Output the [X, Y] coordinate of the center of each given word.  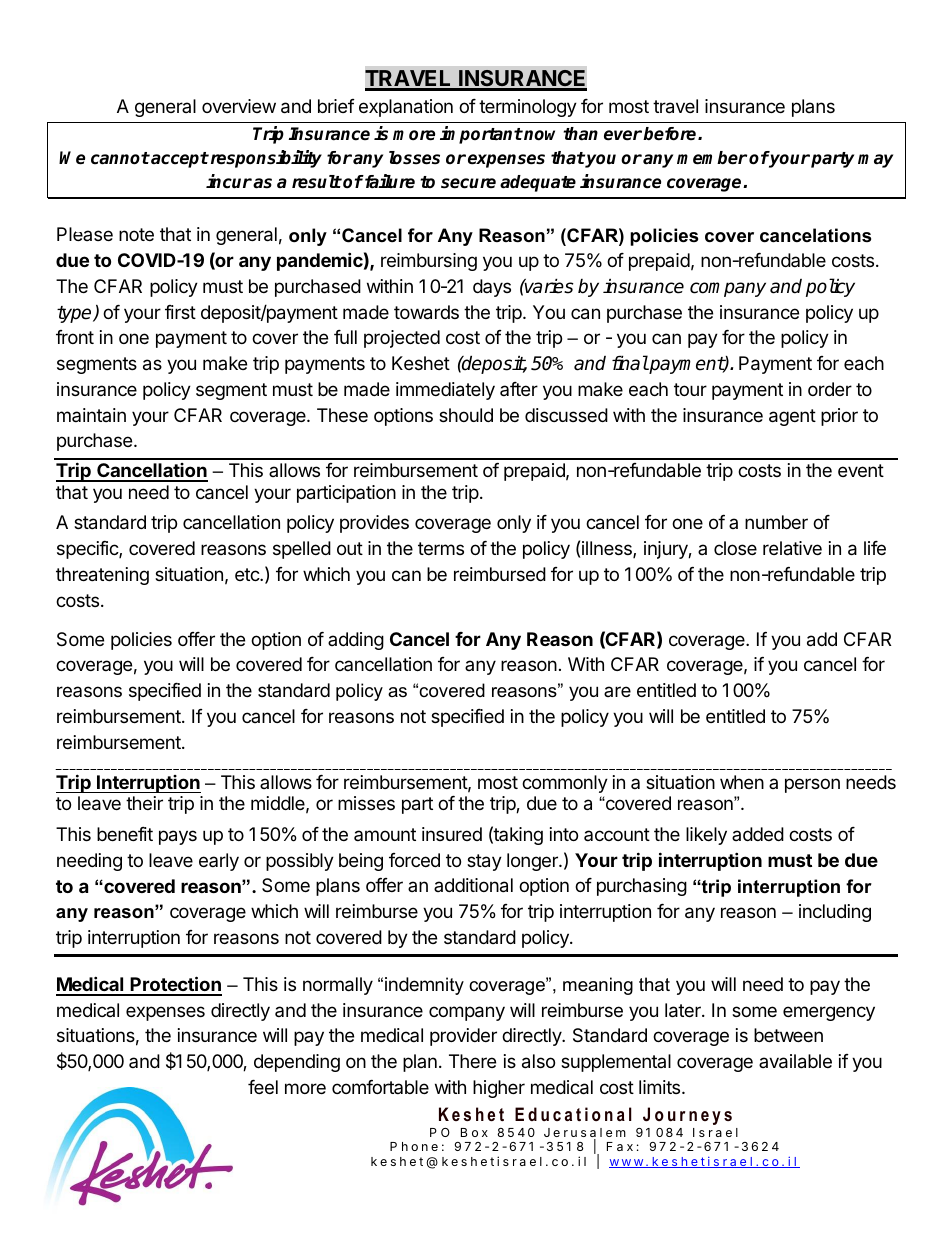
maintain [91, 415]
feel [263, 1087]
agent [792, 417]
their [144, 803]
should [466, 415]
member [712, 158]
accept [179, 160]
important [481, 135]
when [742, 782]
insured [452, 834]
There [472, 1061]
